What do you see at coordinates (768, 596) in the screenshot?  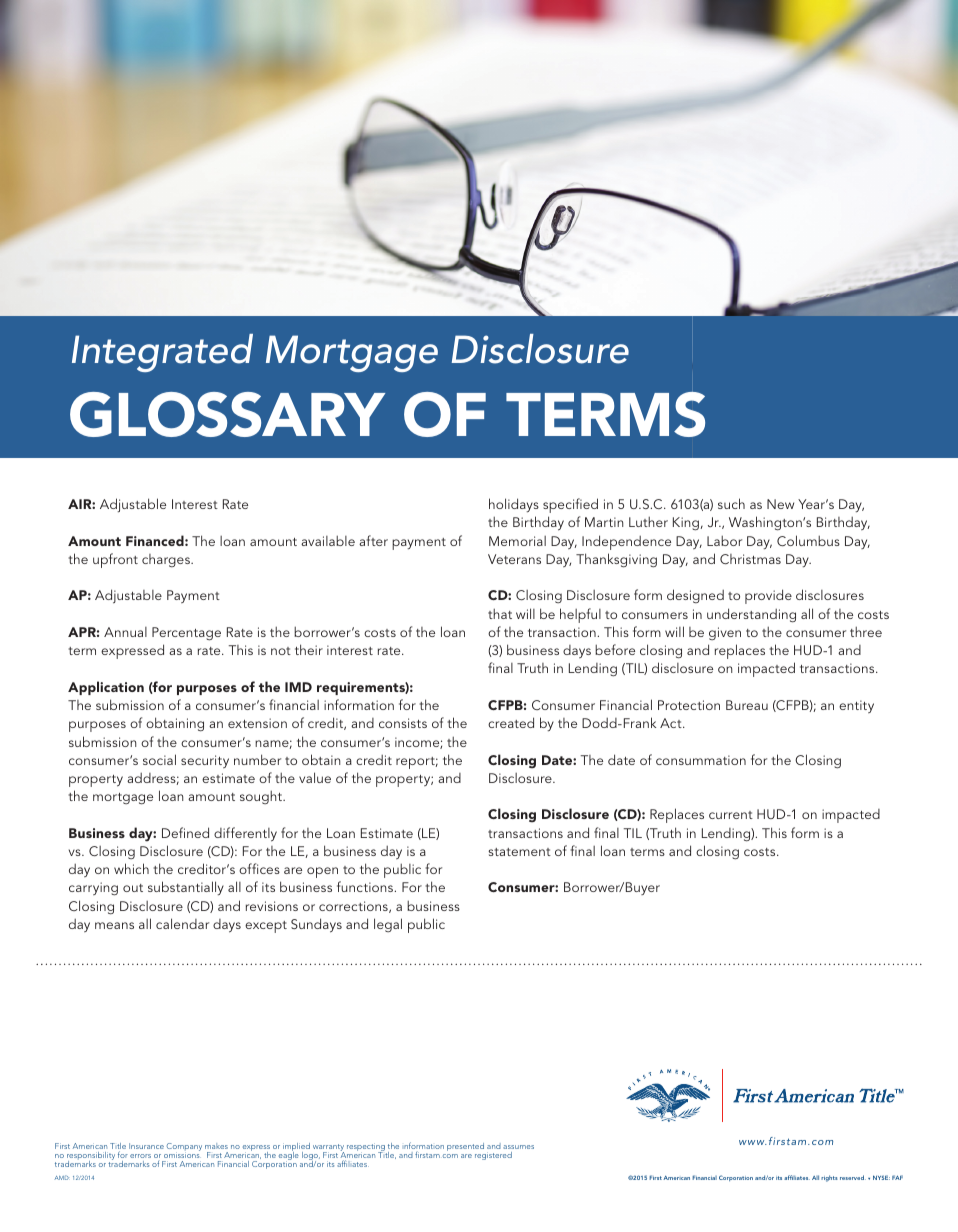 I see `provide` at bounding box center [768, 596].
